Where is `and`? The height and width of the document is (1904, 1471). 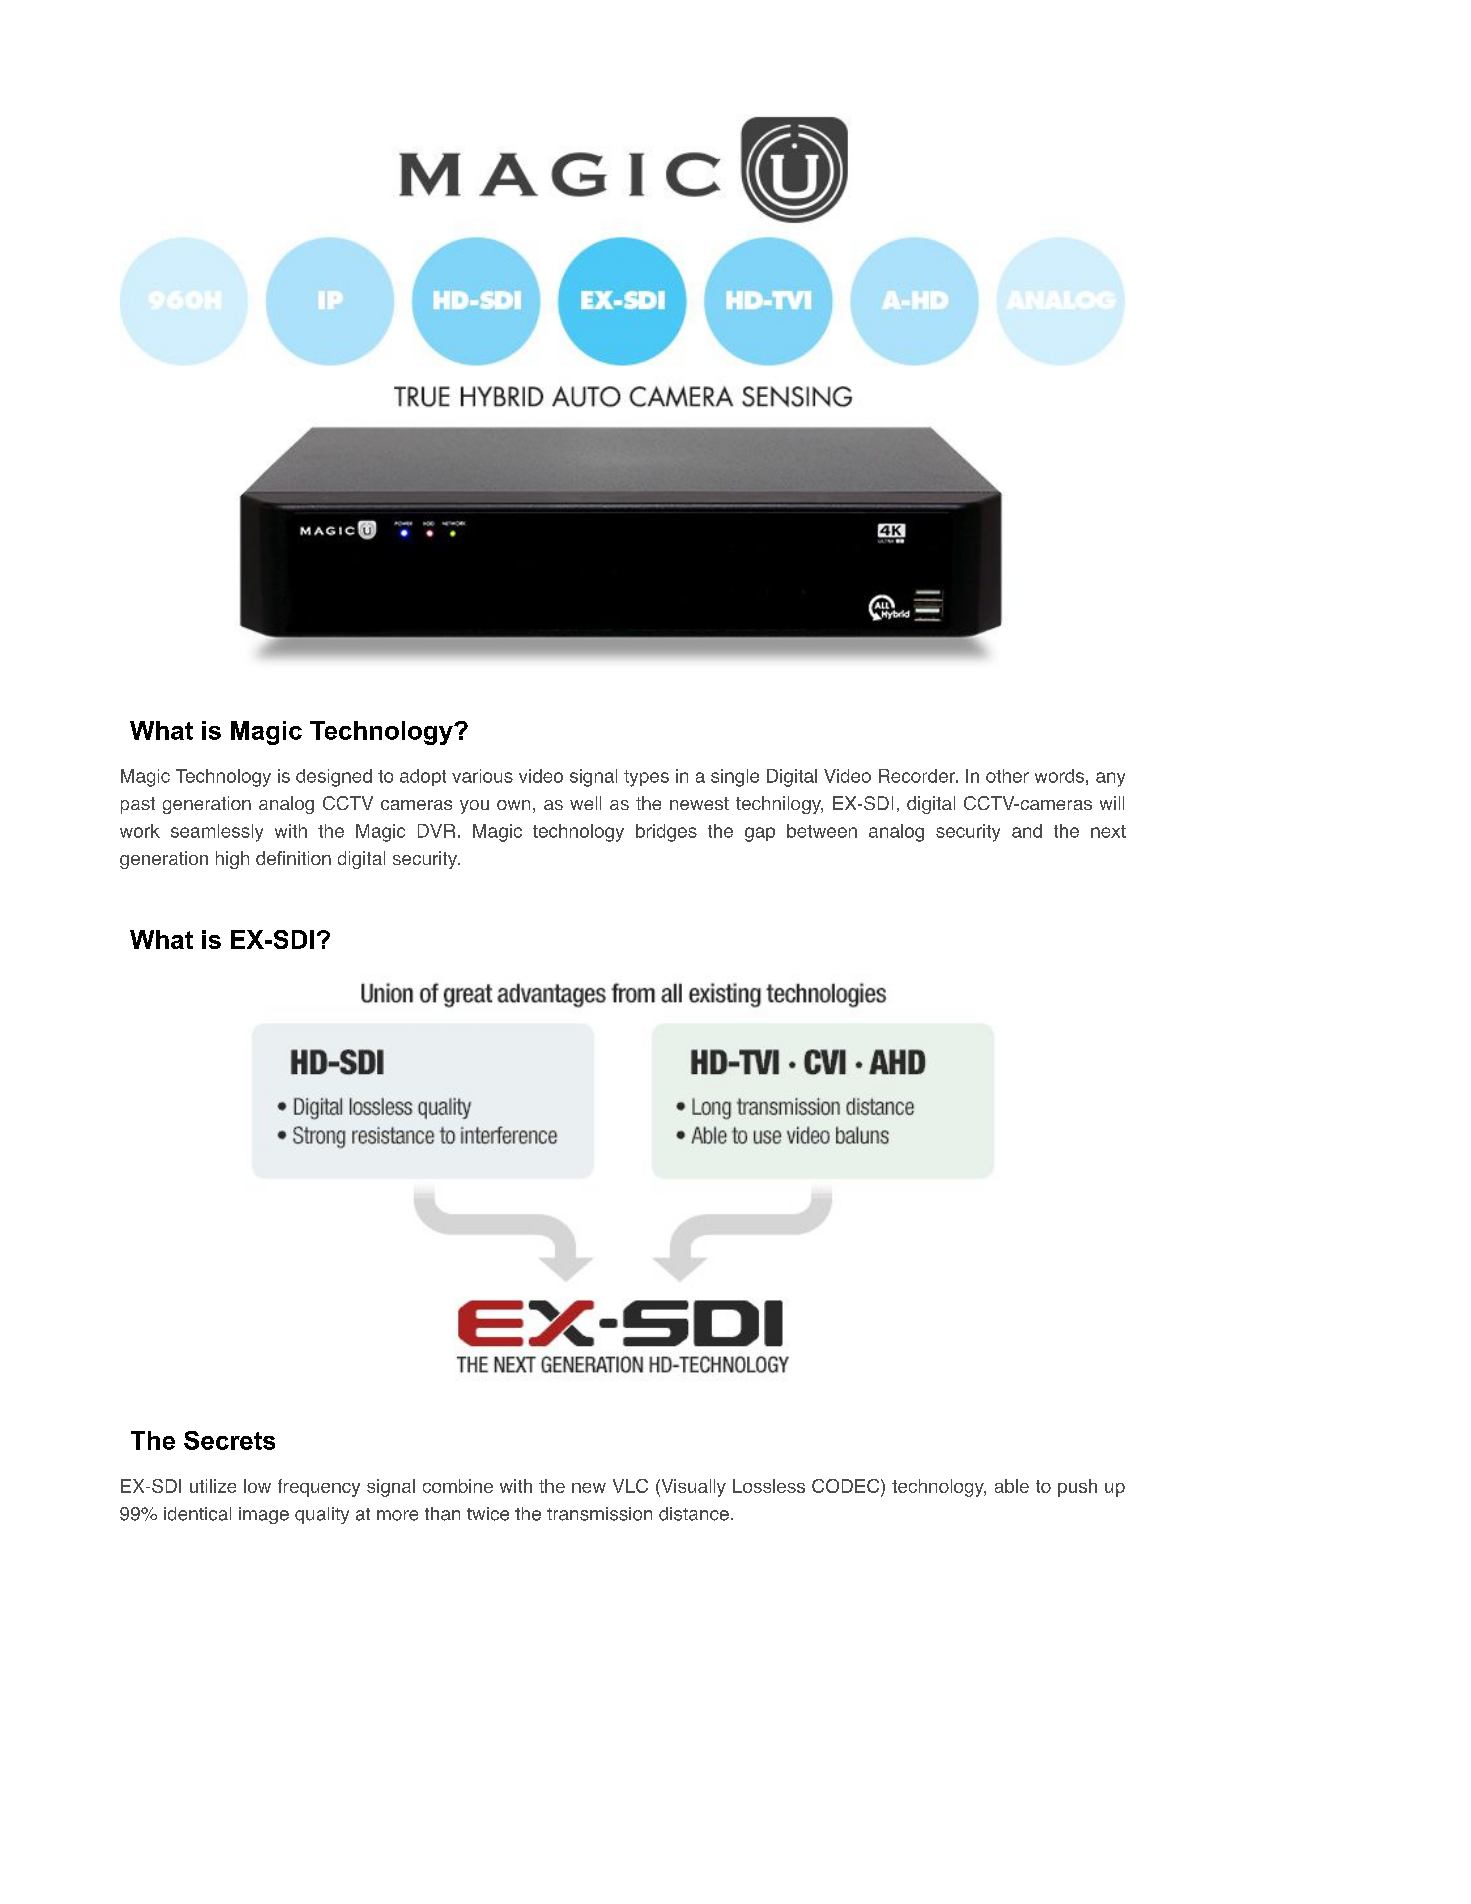 and is located at coordinates (1027, 831).
